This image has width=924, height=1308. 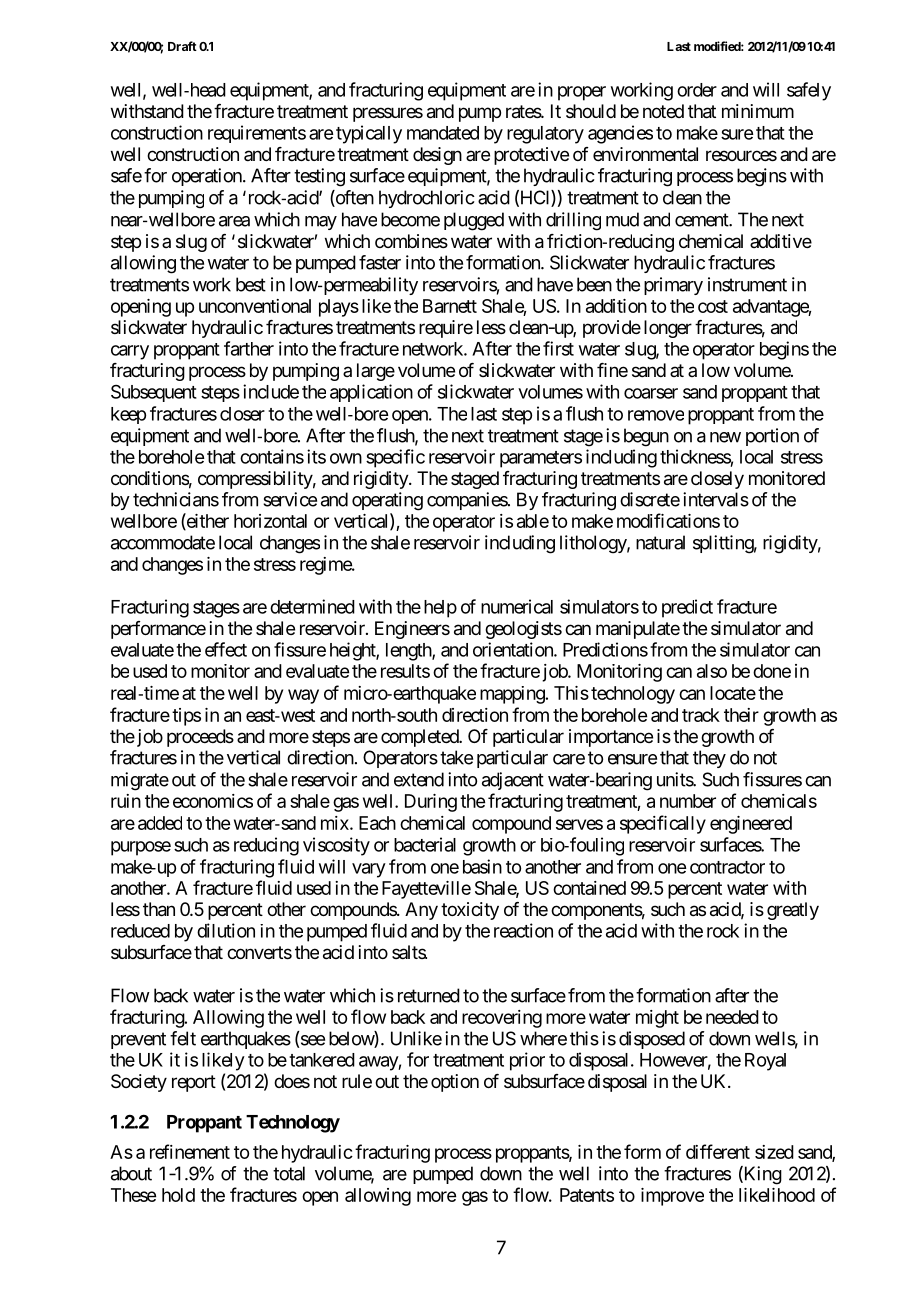 I want to click on Draft, so click(x=182, y=46).
